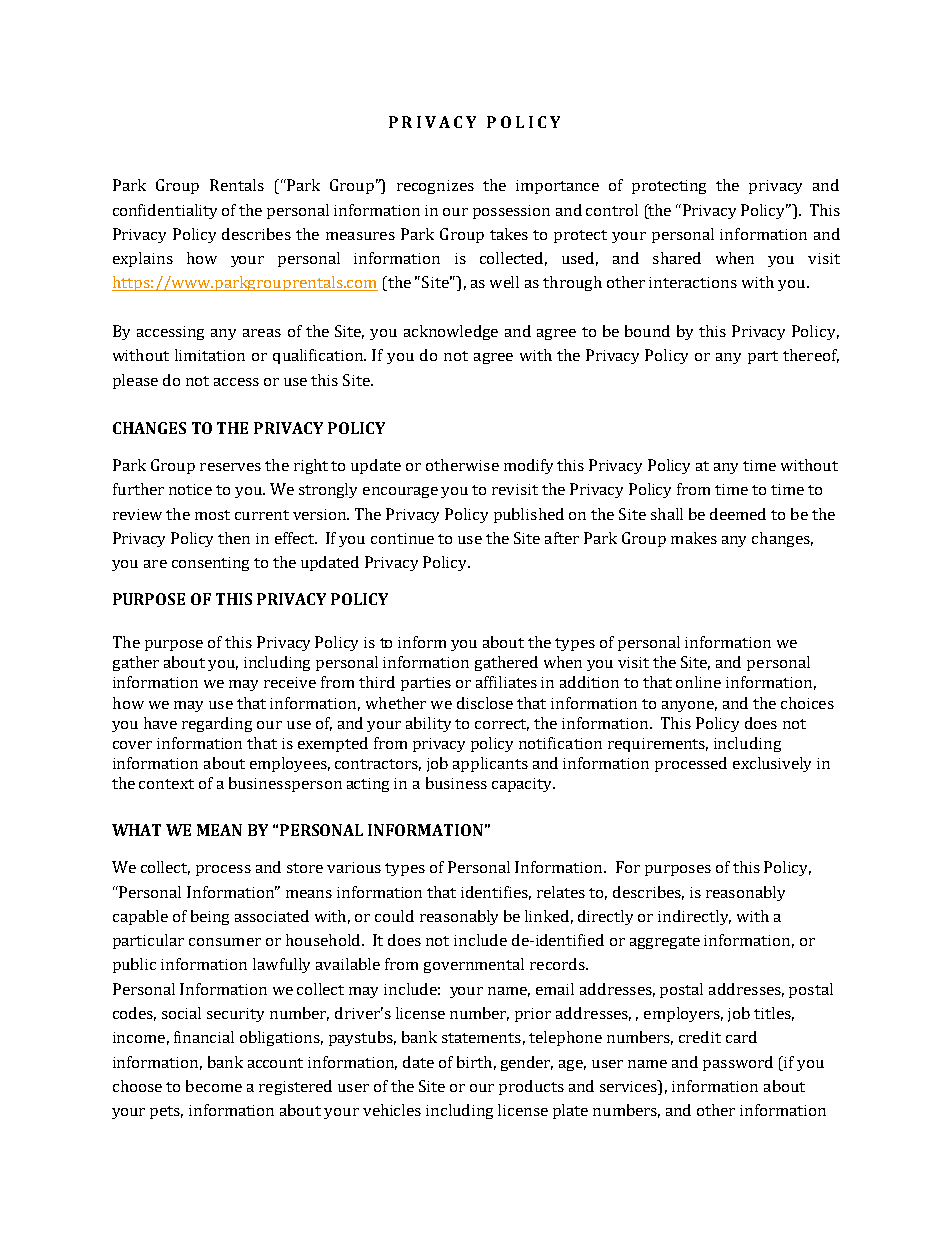 This screenshot has height=1233, width=952. I want to click on shared, so click(677, 258).
